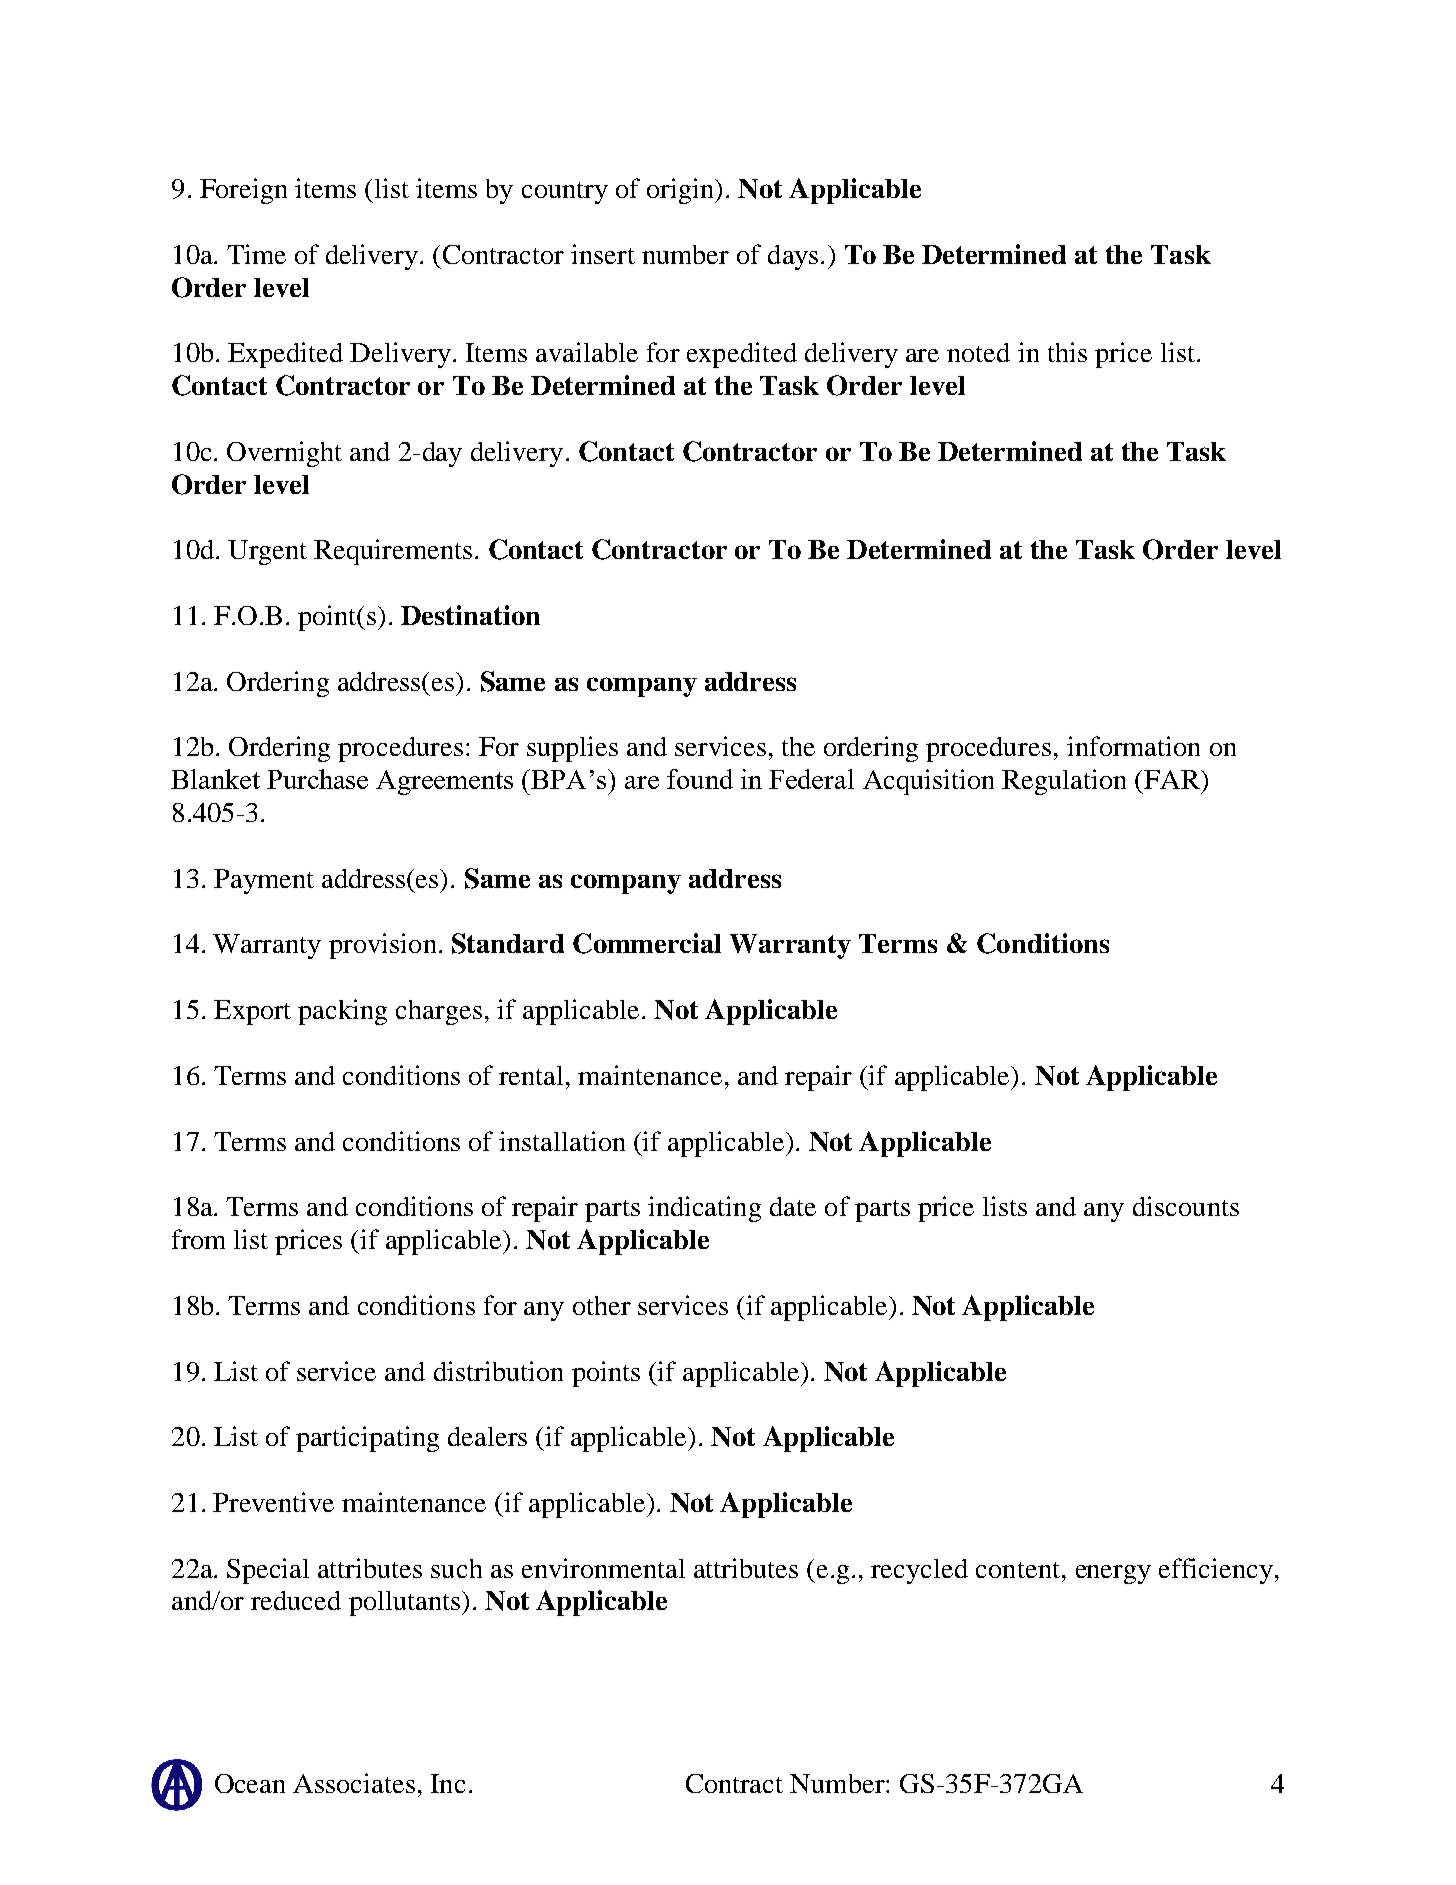  I want to click on environmental, so click(603, 1568).
